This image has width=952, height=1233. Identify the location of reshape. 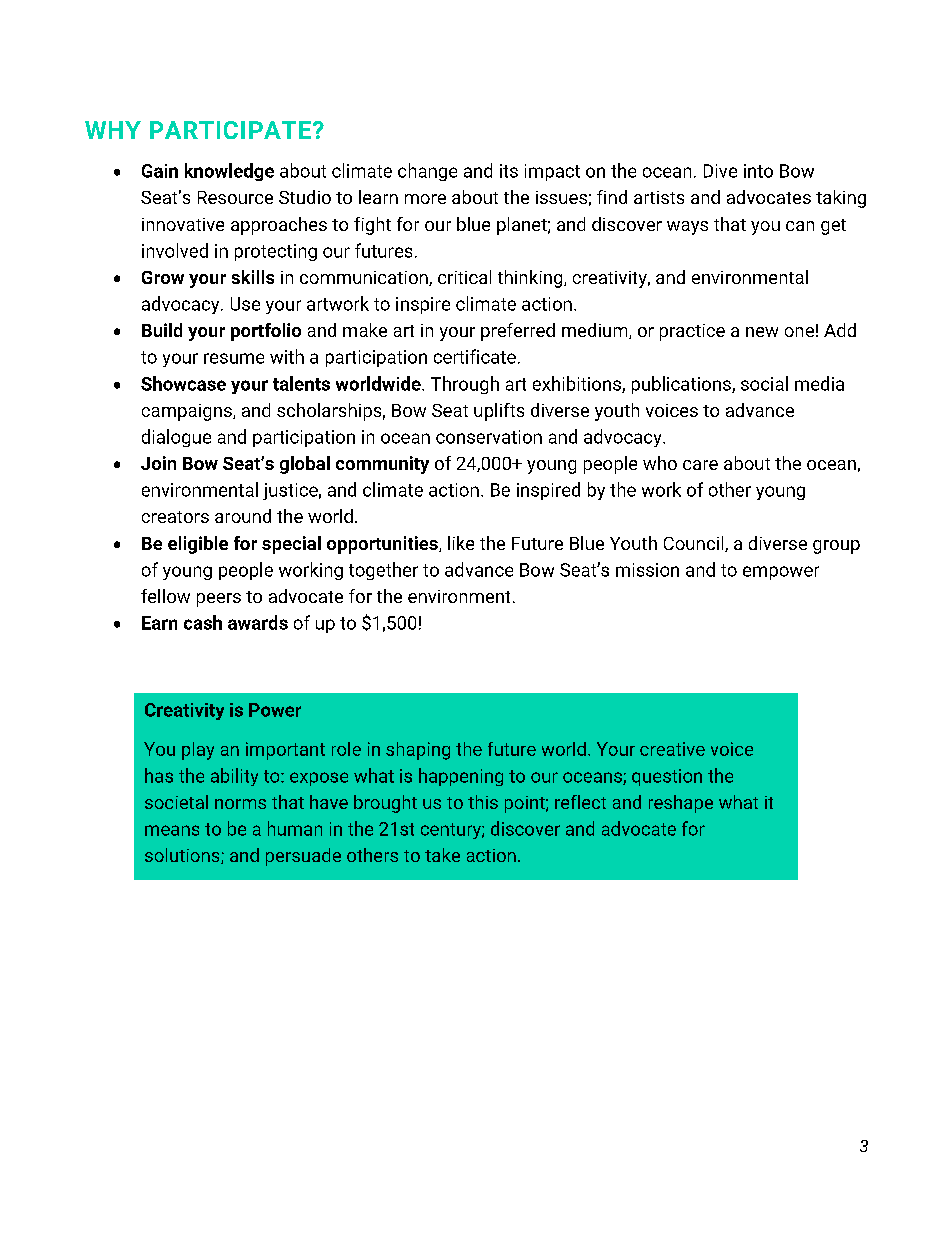
(681, 804).
